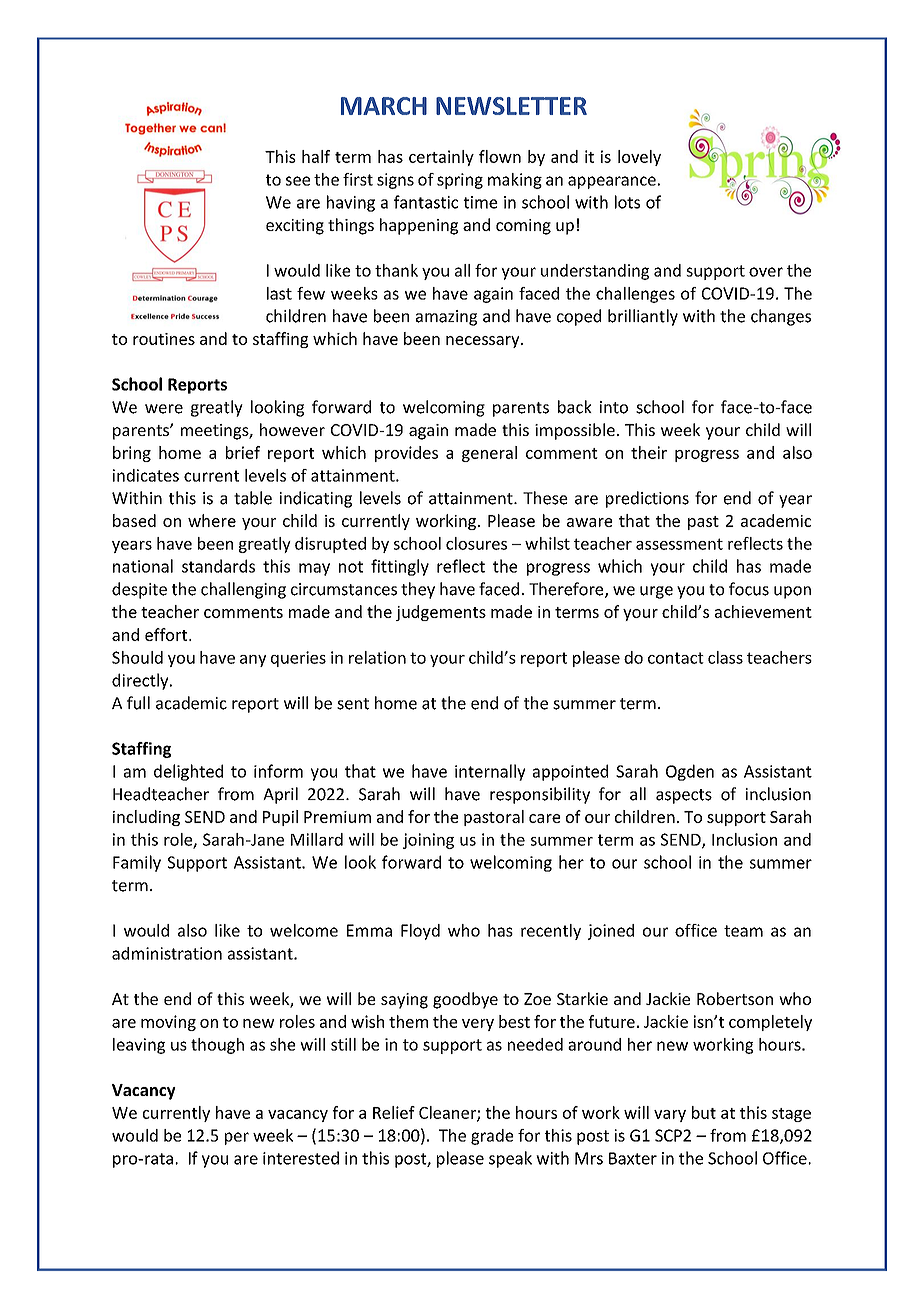 This screenshot has width=924, height=1308. What do you see at coordinates (489, 454) in the screenshot?
I see `general` at bounding box center [489, 454].
